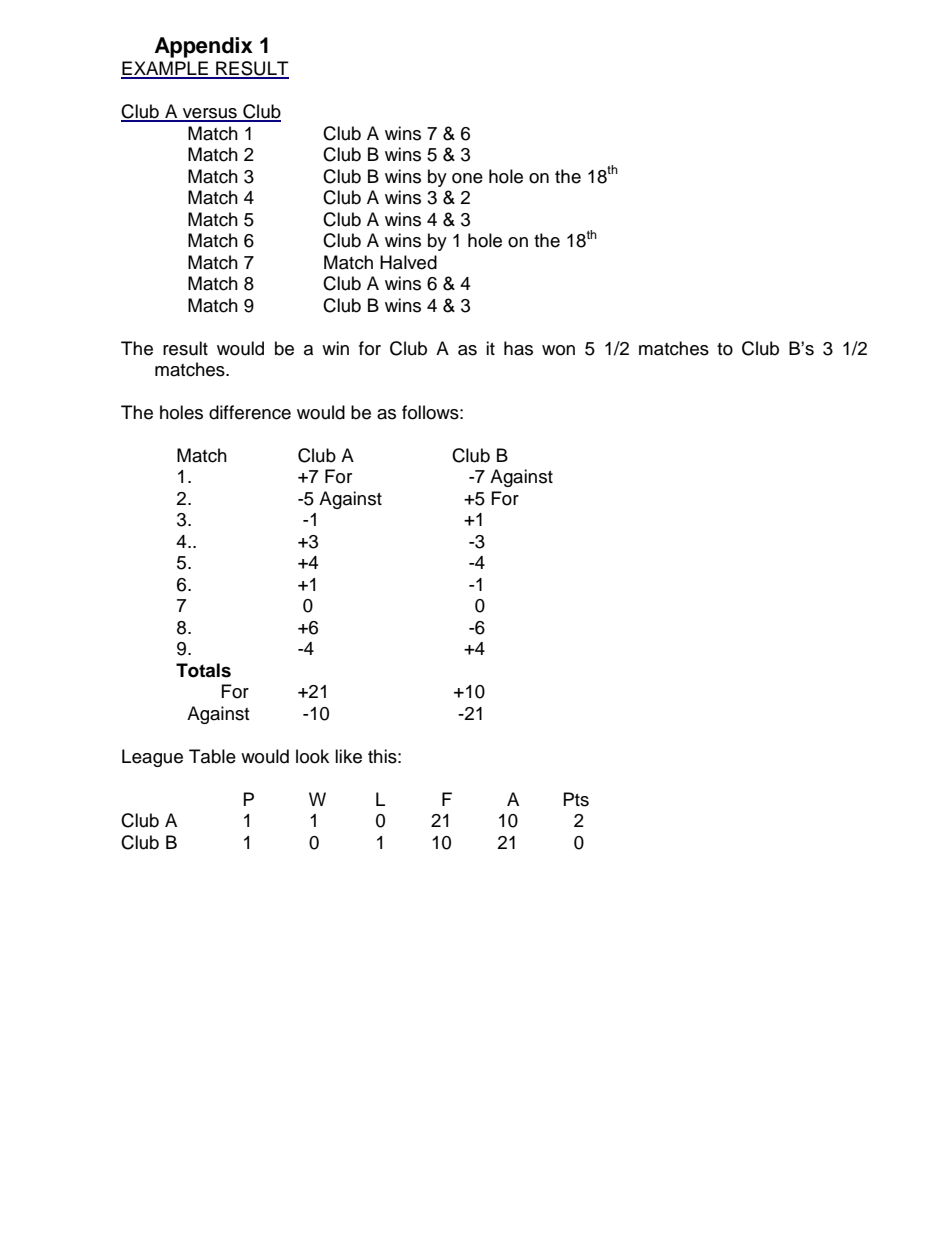  What do you see at coordinates (250, 412) in the document?
I see `difference` at bounding box center [250, 412].
